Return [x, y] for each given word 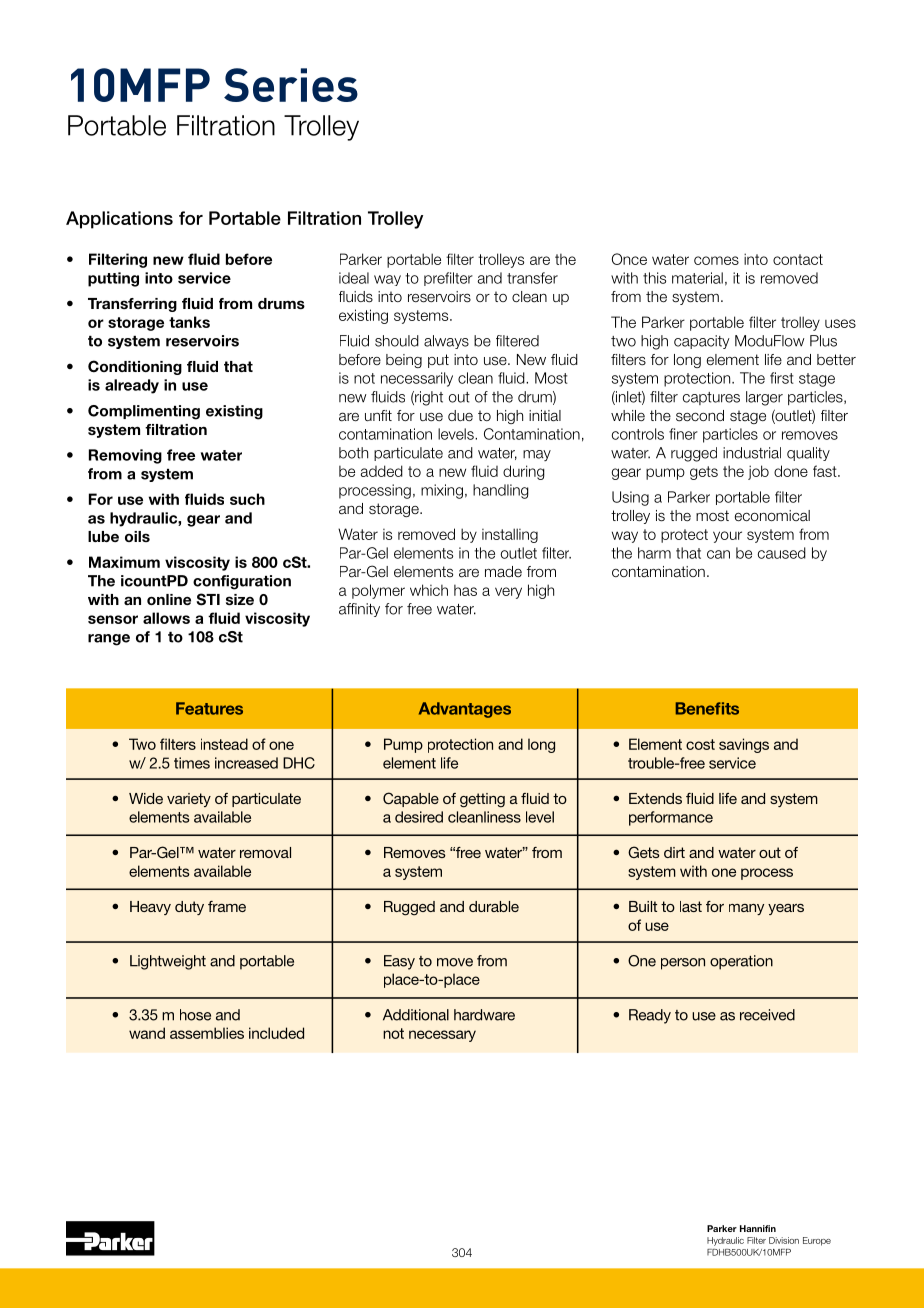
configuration [242, 582]
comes [716, 260]
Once [629, 259]
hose [195, 1015]
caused [782, 553]
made [503, 572]
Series [291, 85]
